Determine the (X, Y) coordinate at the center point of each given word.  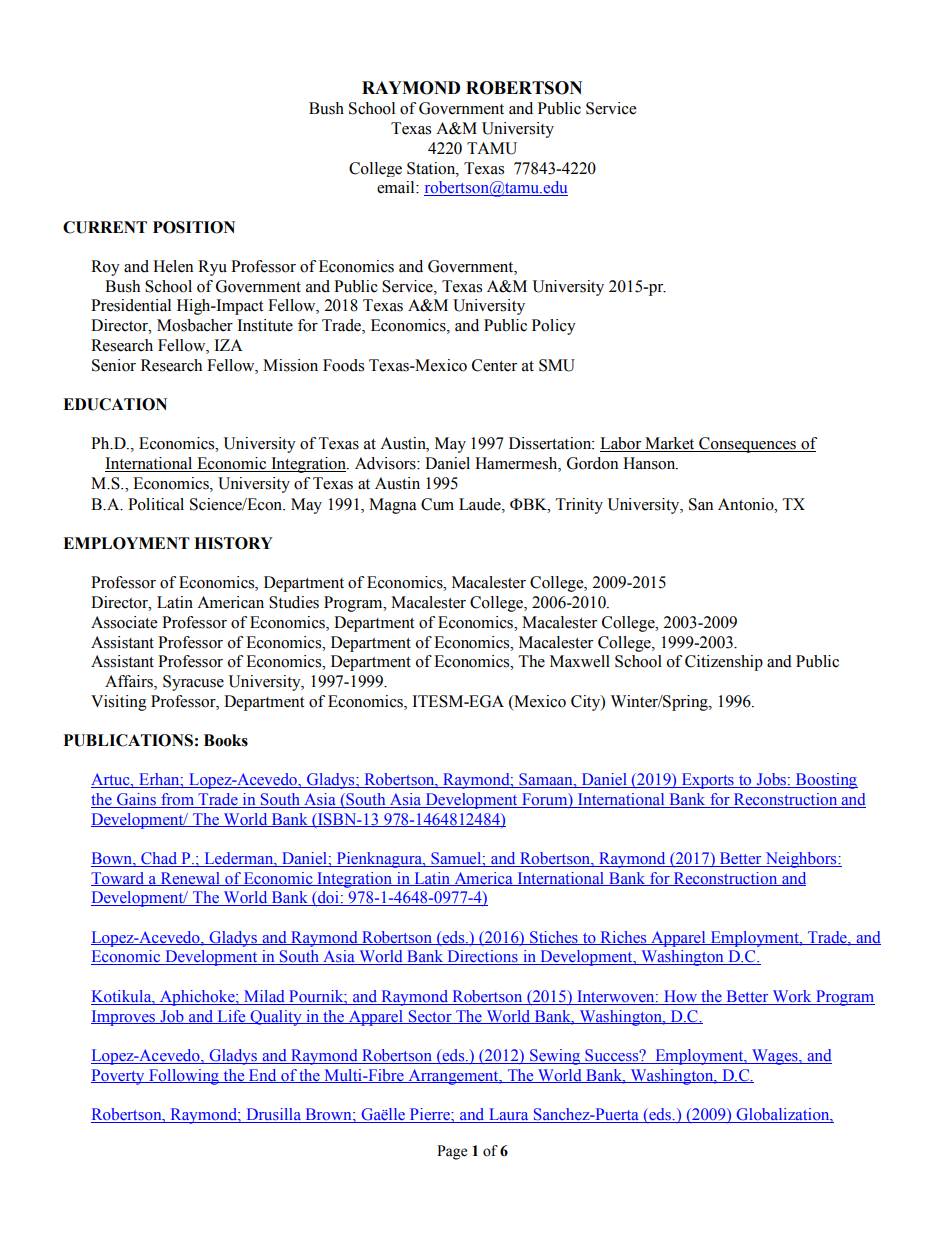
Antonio (747, 504)
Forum (545, 800)
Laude (481, 504)
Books (226, 740)
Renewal (190, 879)
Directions (482, 957)
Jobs (771, 780)
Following (184, 1077)
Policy (554, 327)
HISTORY (233, 543)
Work (792, 997)
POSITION (194, 227)
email (397, 187)
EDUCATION (115, 404)
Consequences (748, 445)
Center (494, 365)
